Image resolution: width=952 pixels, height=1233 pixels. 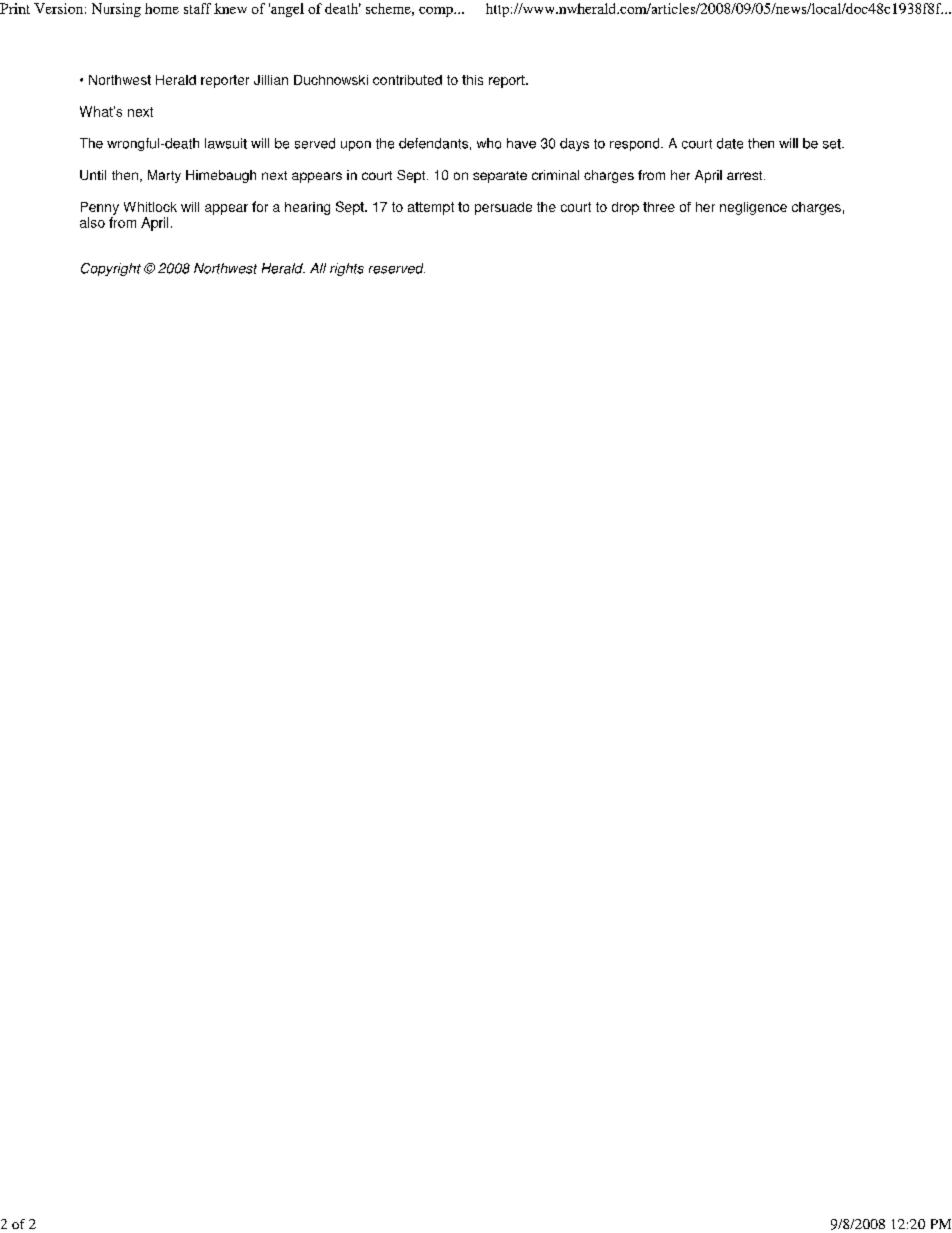 What do you see at coordinates (746, 175) in the screenshot?
I see `arrest` at bounding box center [746, 175].
